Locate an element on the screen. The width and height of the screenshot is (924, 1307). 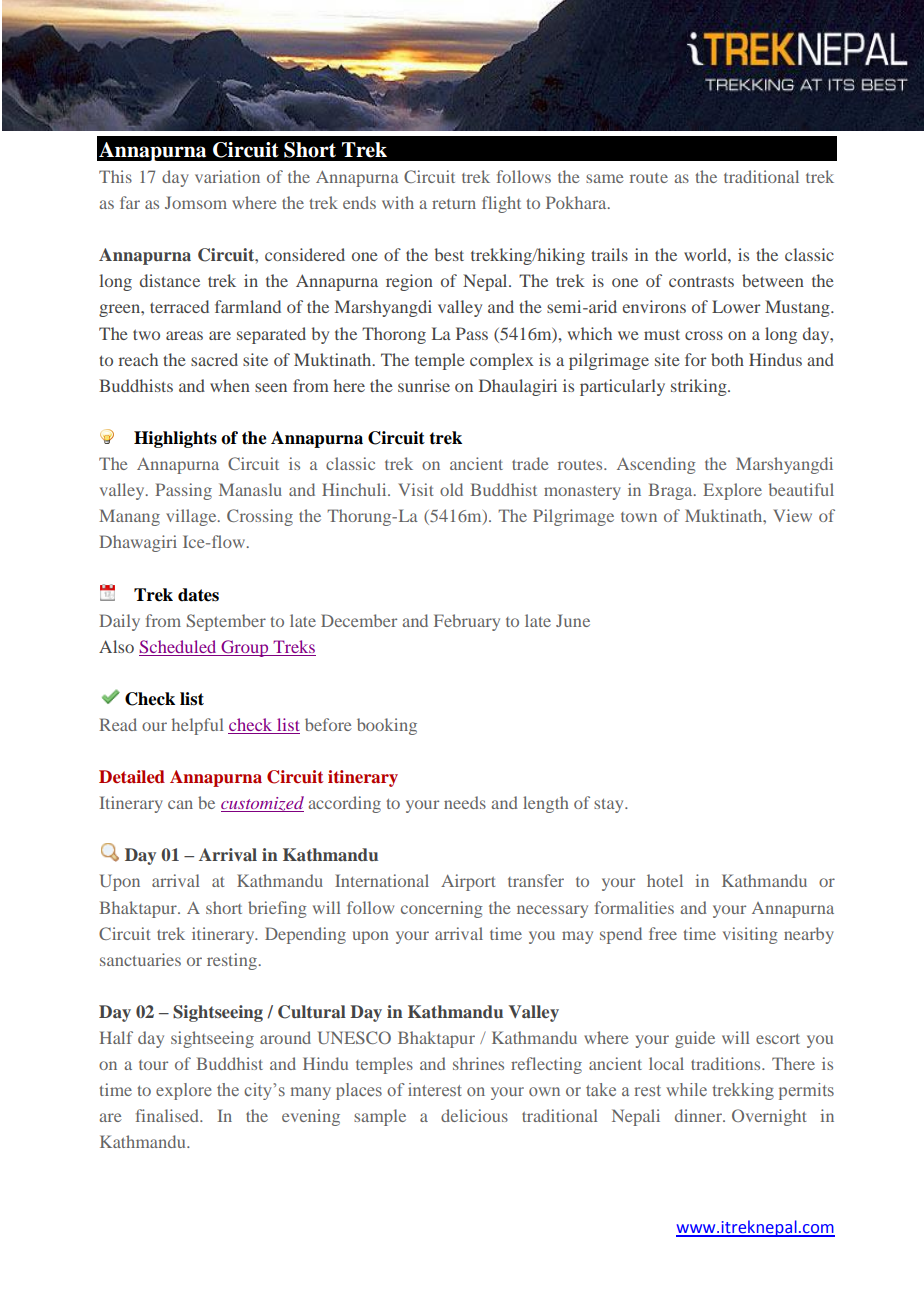
concerning is located at coordinates (442, 909).
